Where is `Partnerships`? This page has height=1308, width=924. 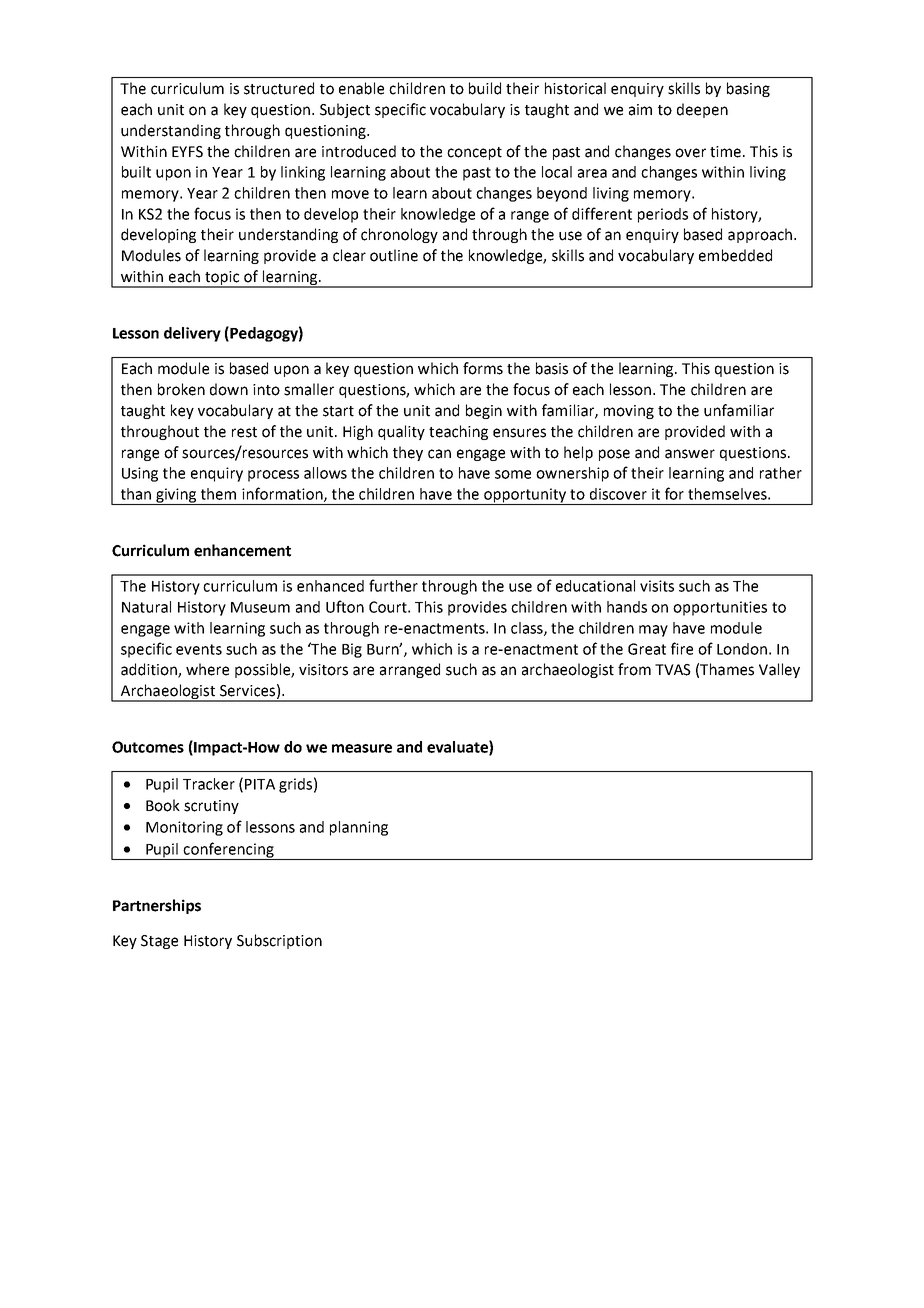
Partnerships is located at coordinates (157, 906).
